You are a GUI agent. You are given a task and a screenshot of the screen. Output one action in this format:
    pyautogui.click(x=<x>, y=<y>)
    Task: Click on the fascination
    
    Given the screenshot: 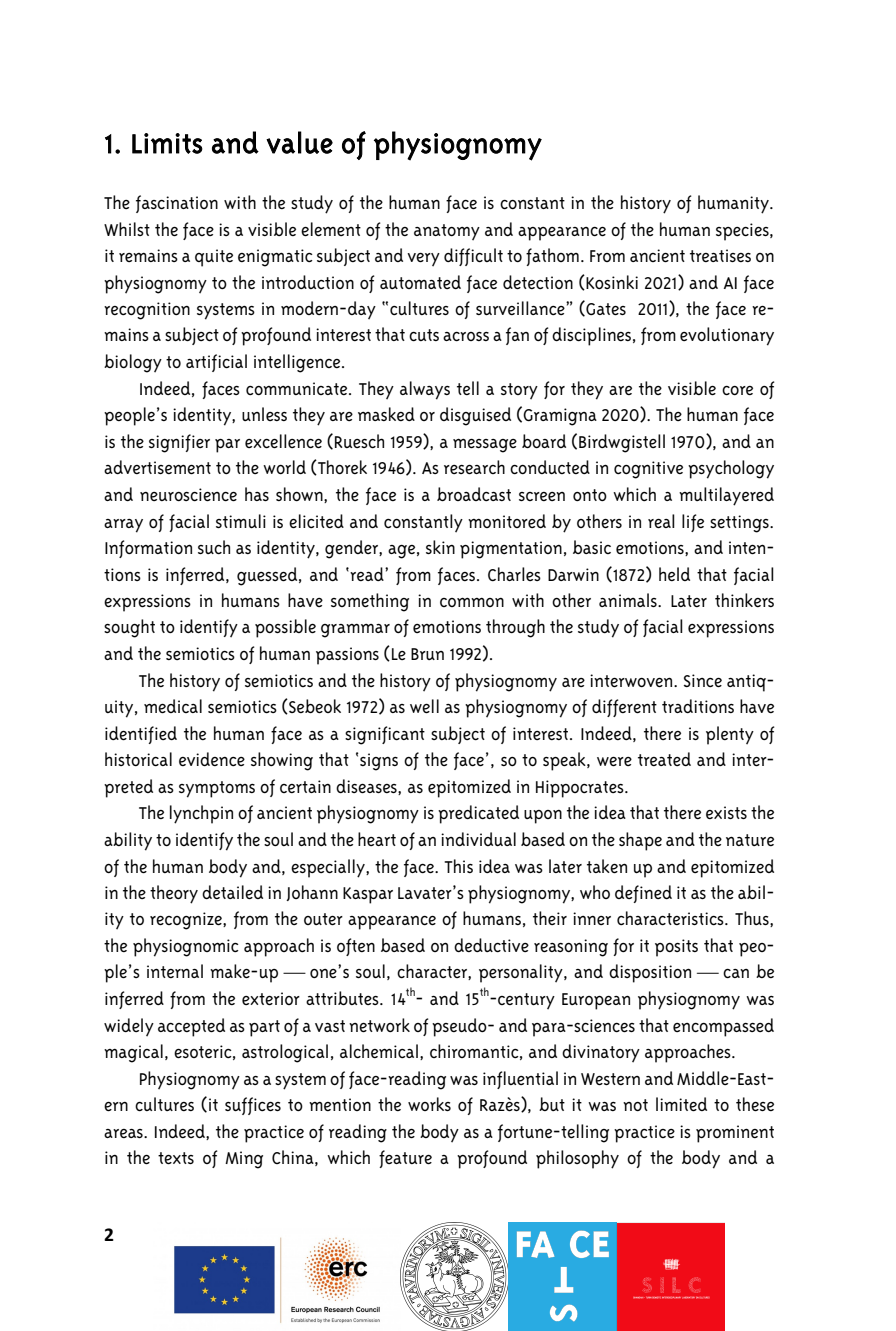 What is the action you would take?
    pyautogui.click(x=177, y=204)
